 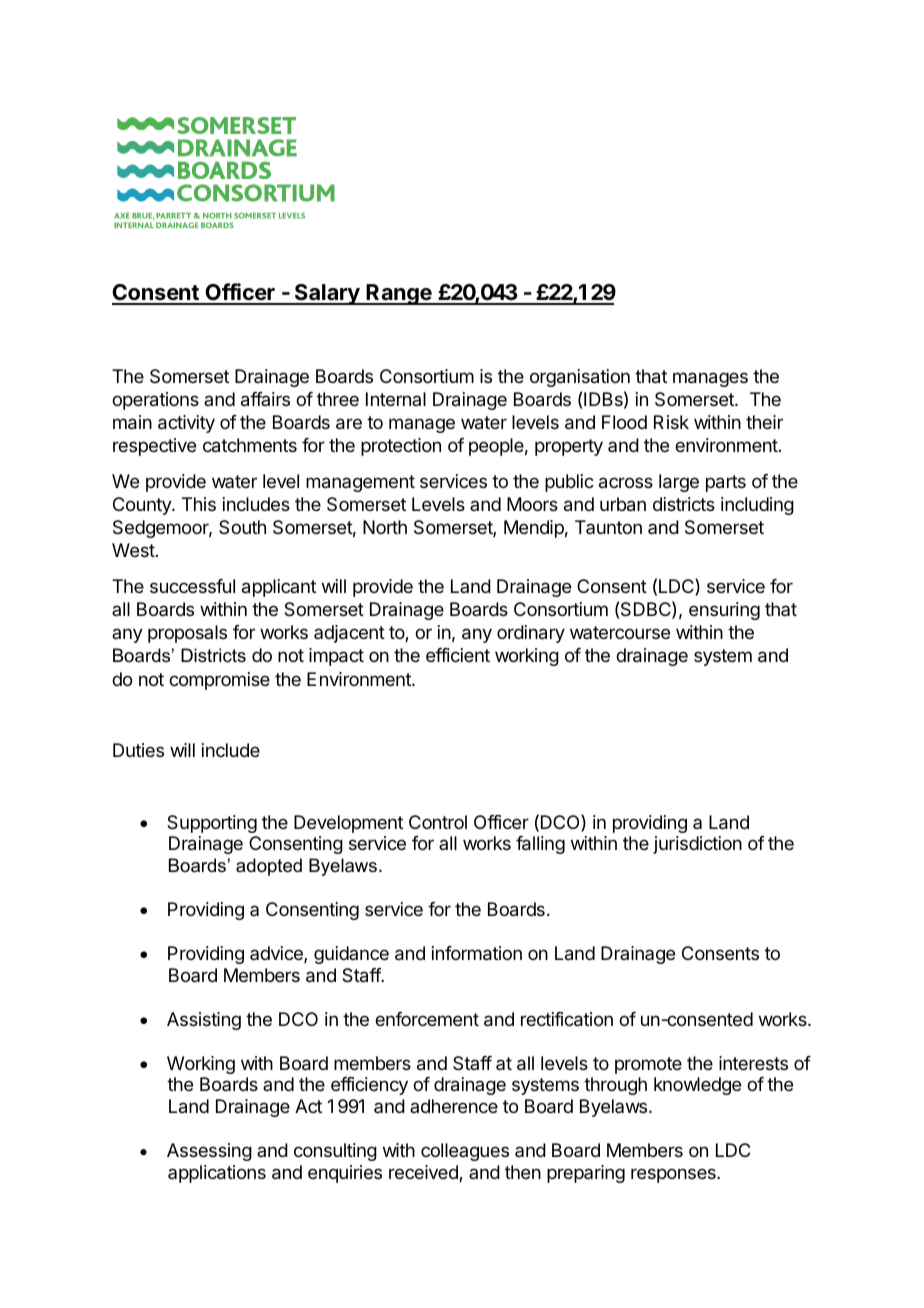 I want to click on Range, so click(x=399, y=294).
